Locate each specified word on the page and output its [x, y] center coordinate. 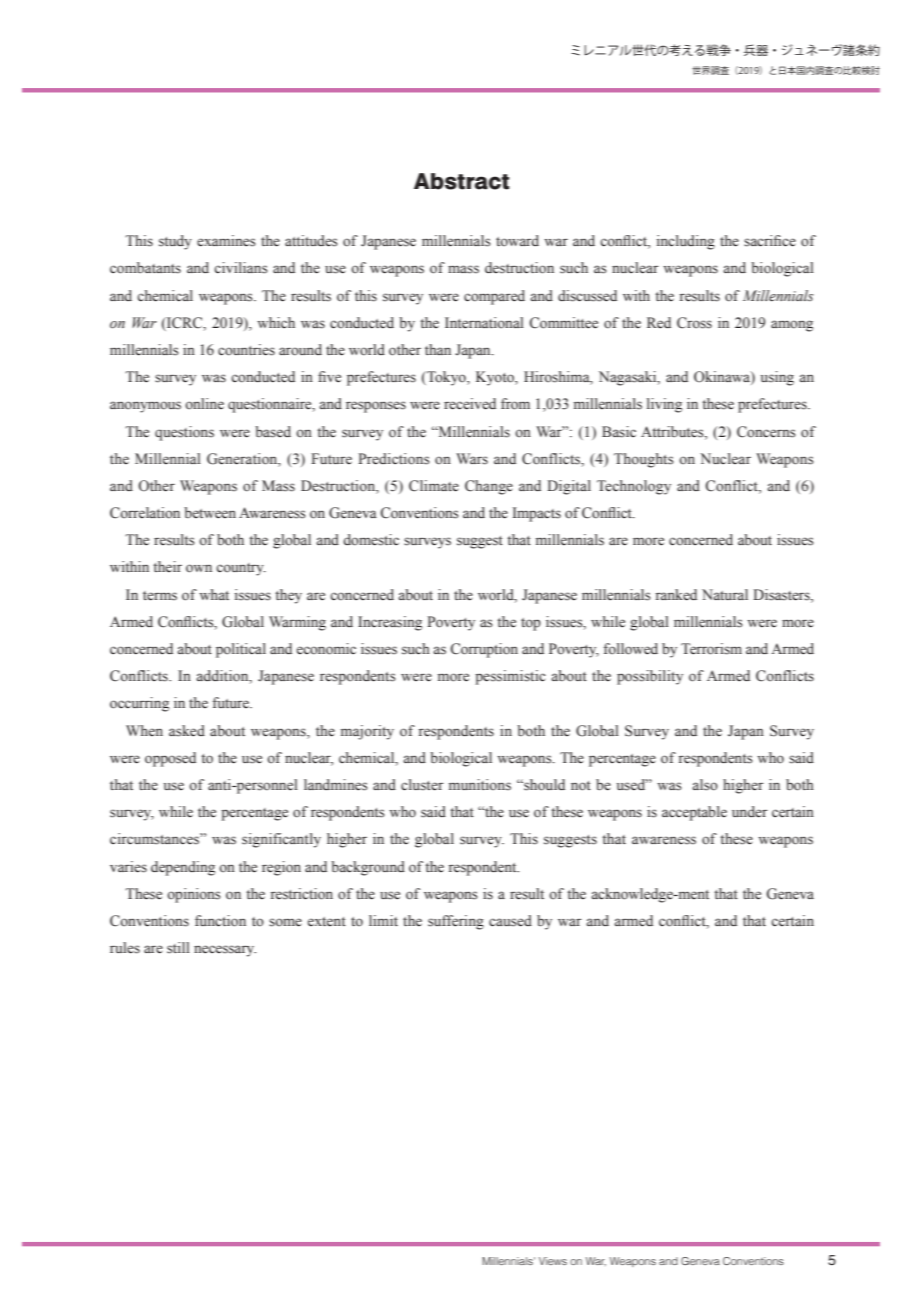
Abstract [461, 181]
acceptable [694, 813]
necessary [225, 951]
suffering [456, 922]
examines [226, 241]
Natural [725, 594]
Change [489, 487]
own [199, 568]
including [686, 242]
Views [553, 1261]
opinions [194, 895]
